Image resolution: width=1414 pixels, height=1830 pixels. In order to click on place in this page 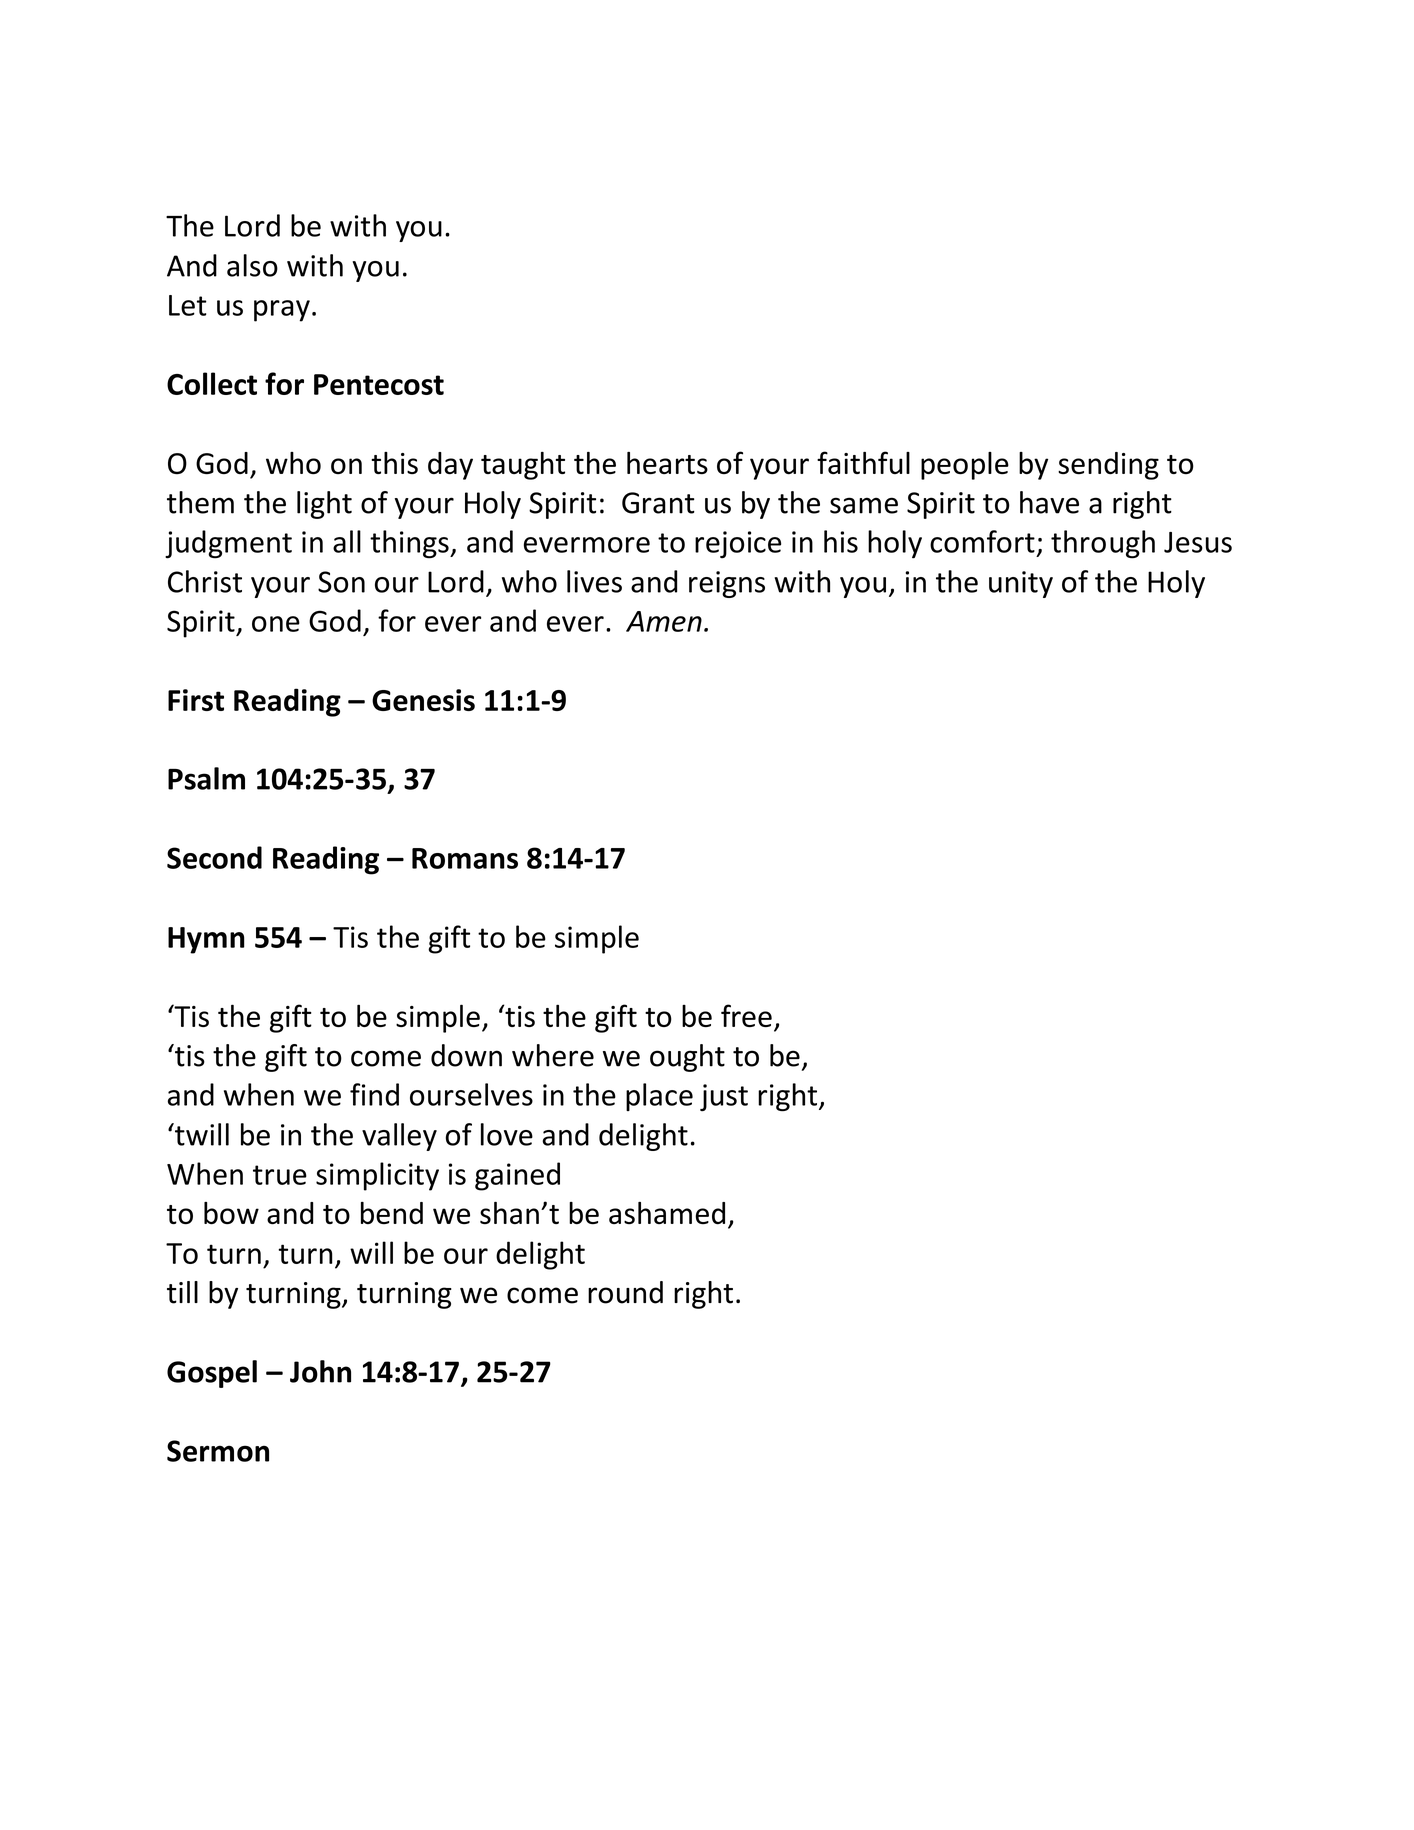, I will do `click(659, 1097)`.
